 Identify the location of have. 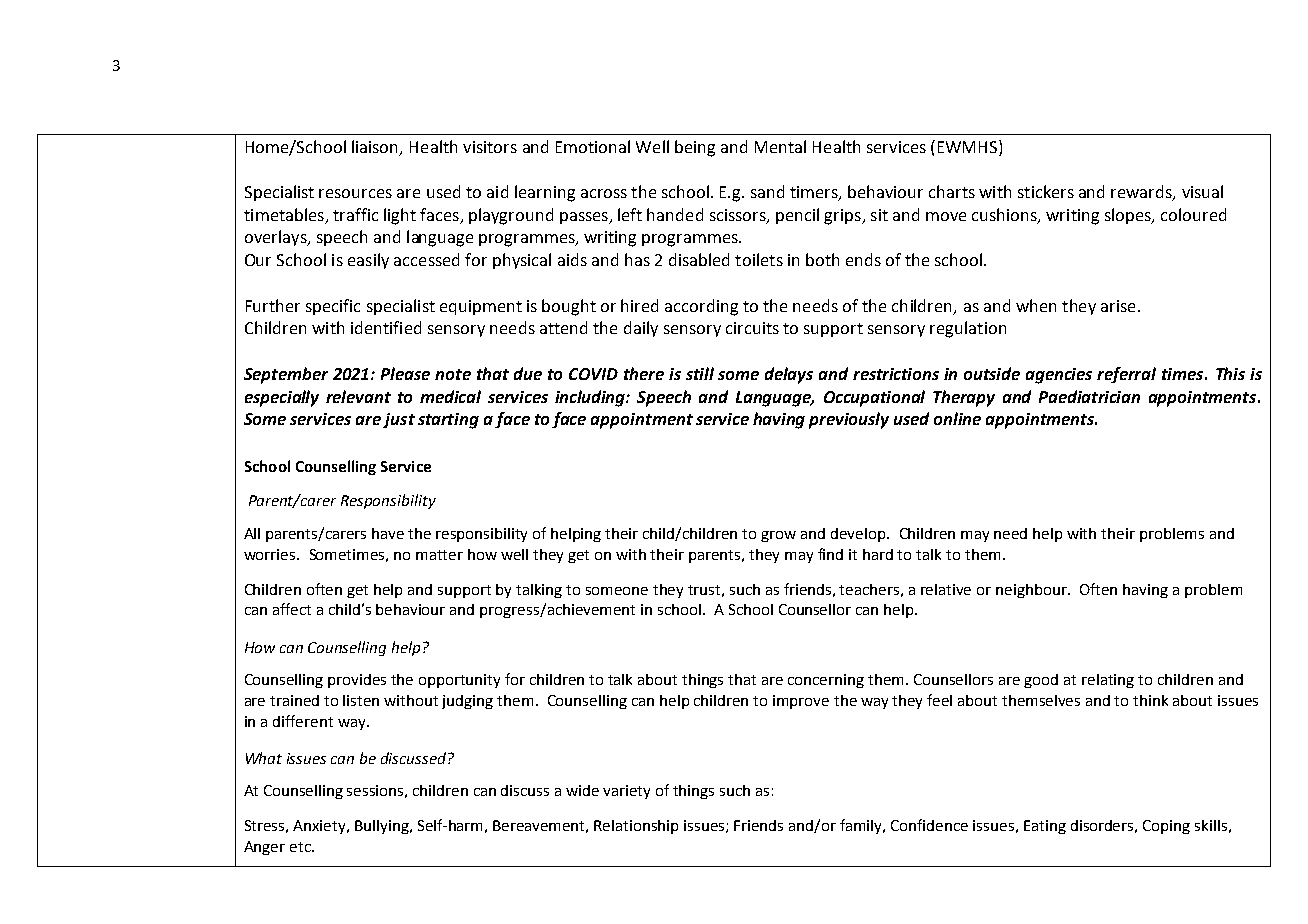
(388, 533).
